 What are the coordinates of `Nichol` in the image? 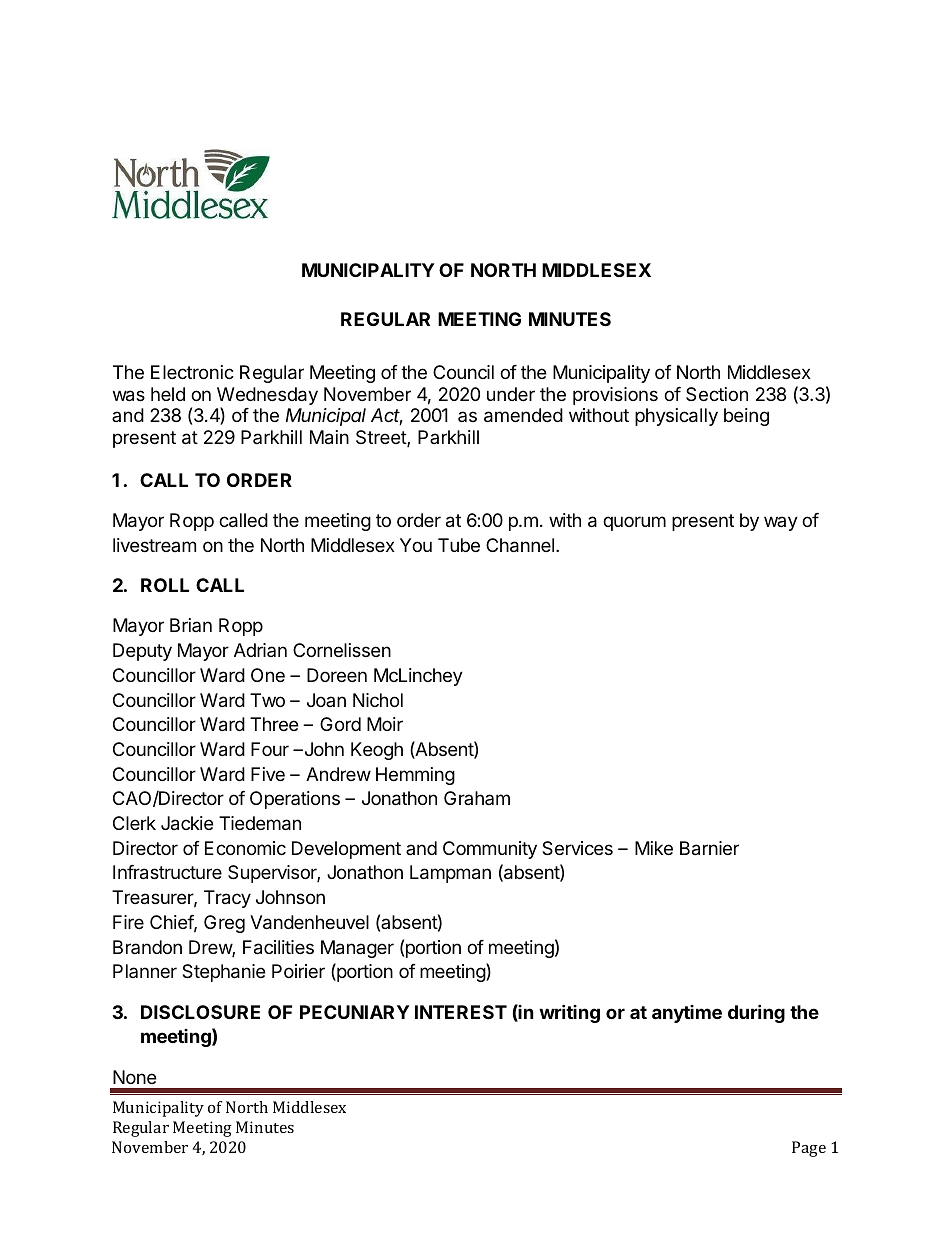 It's located at (378, 700).
